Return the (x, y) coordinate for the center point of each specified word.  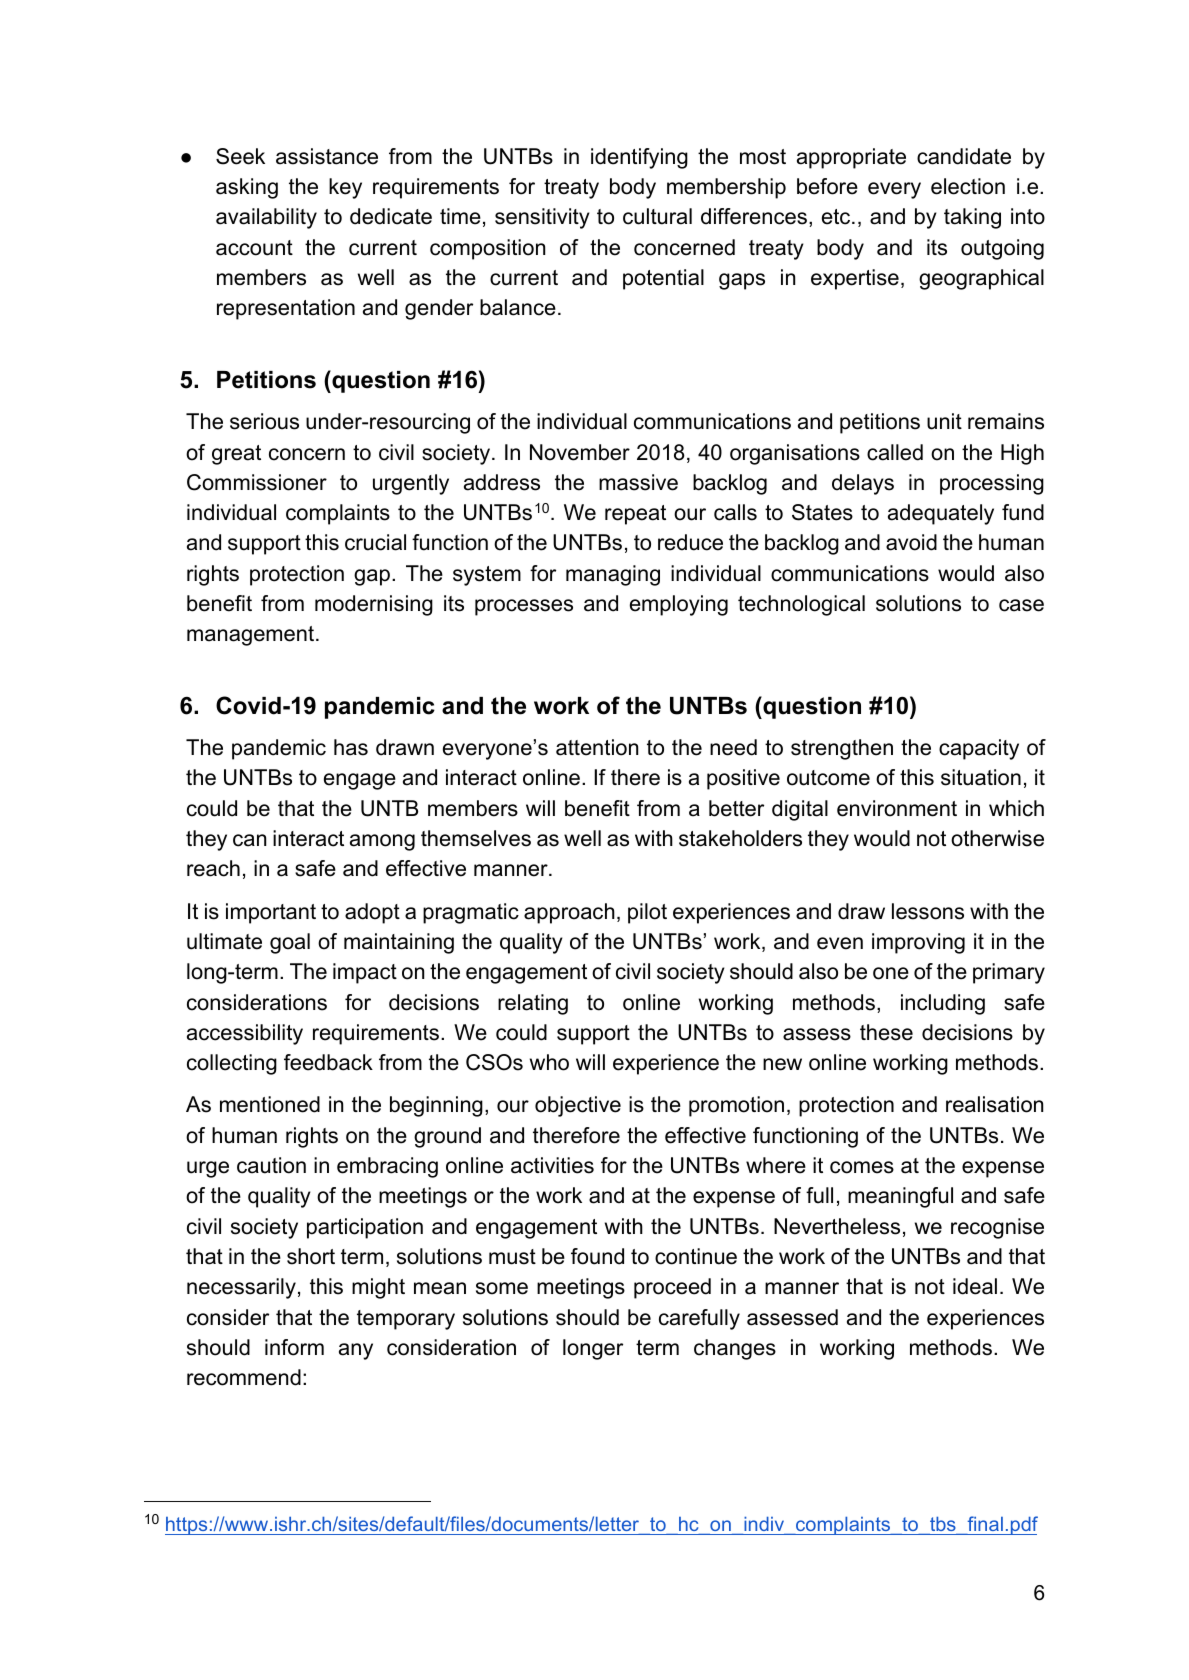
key (345, 188)
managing (613, 575)
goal (290, 943)
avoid (911, 542)
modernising (374, 605)
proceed (672, 1288)
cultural (657, 216)
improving (918, 943)
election (968, 186)
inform (294, 1347)
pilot (647, 913)
